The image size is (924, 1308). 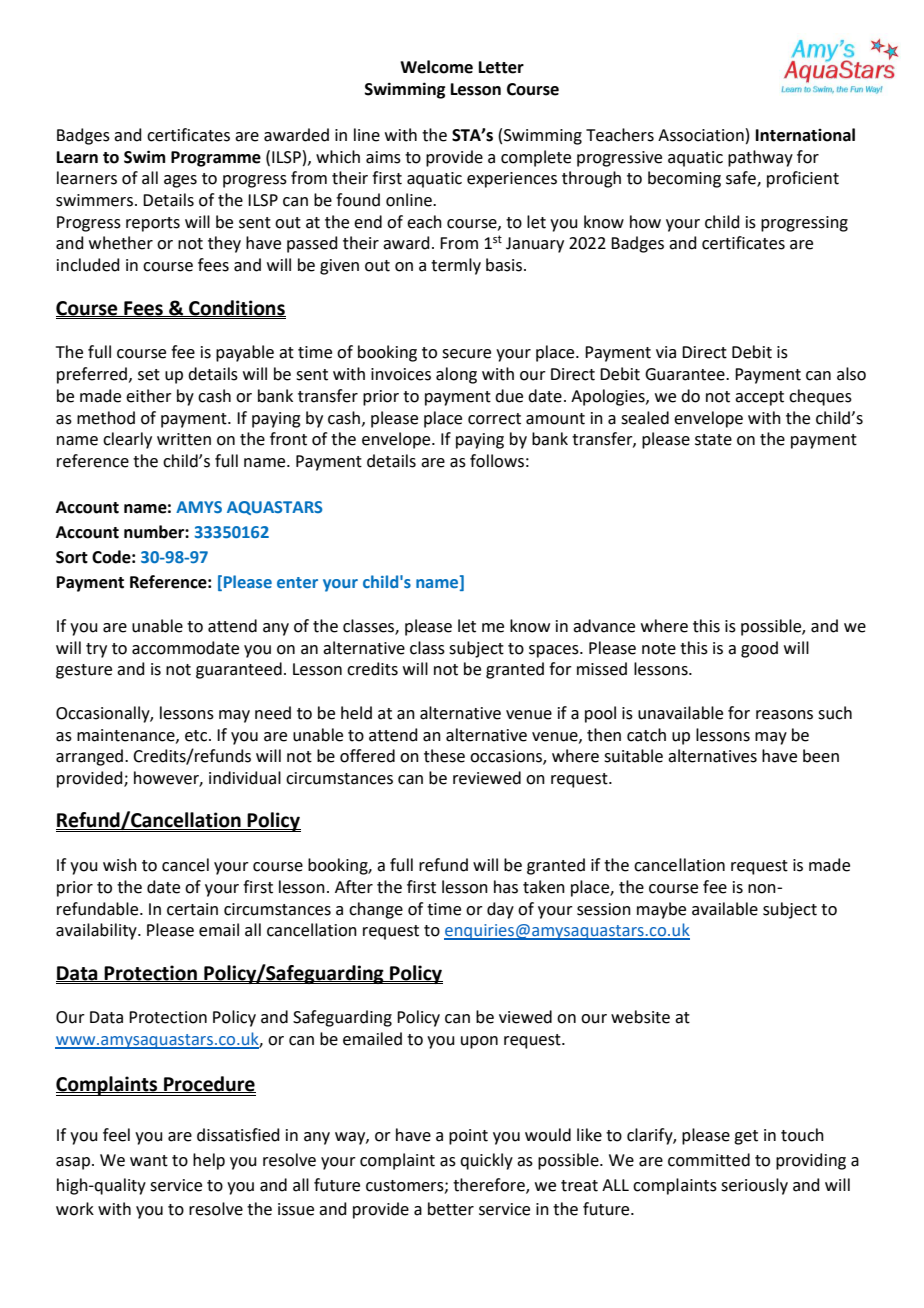 What do you see at coordinates (149, 1161) in the page?
I see `want` at bounding box center [149, 1161].
